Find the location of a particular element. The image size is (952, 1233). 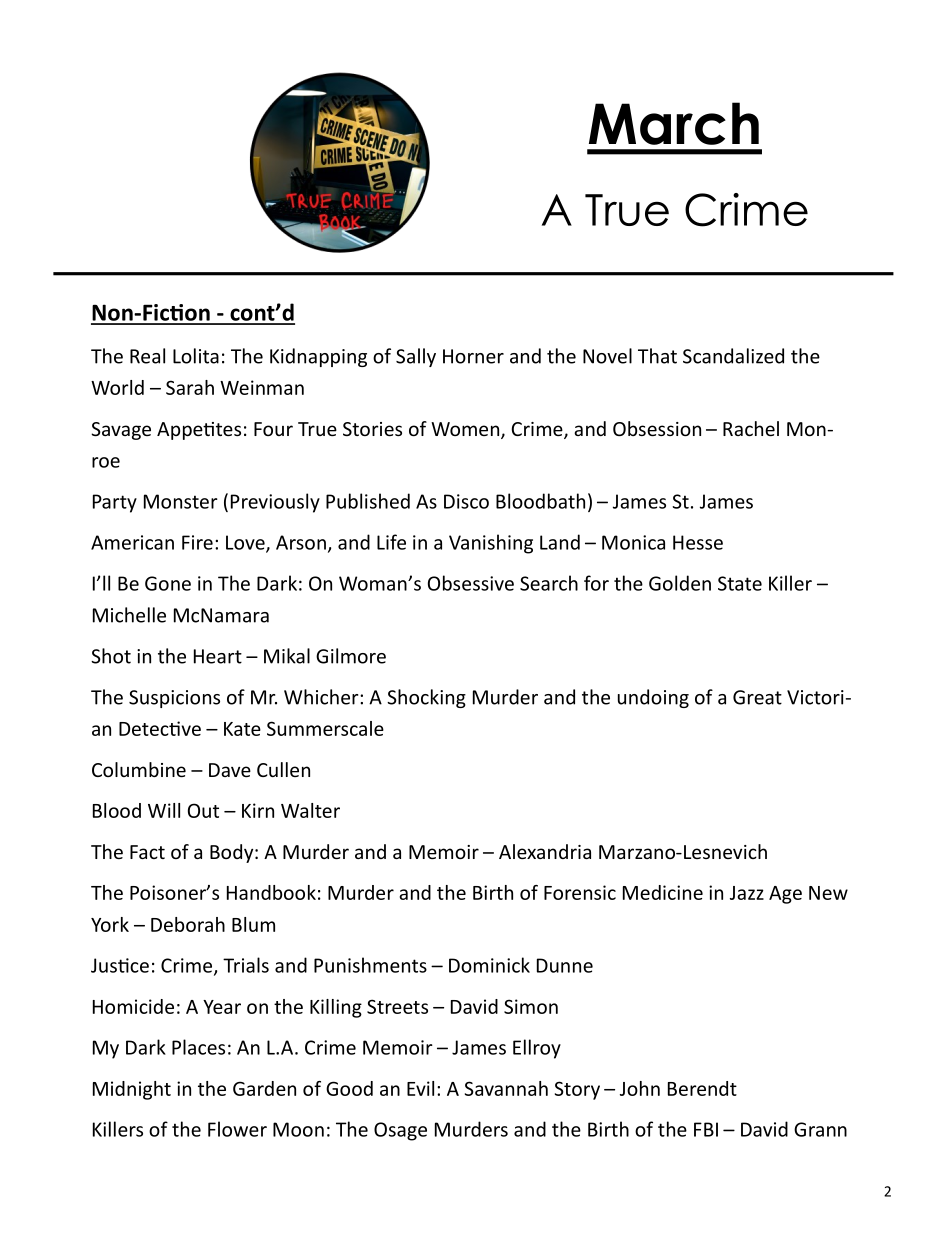

Savannah is located at coordinates (506, 1088).
